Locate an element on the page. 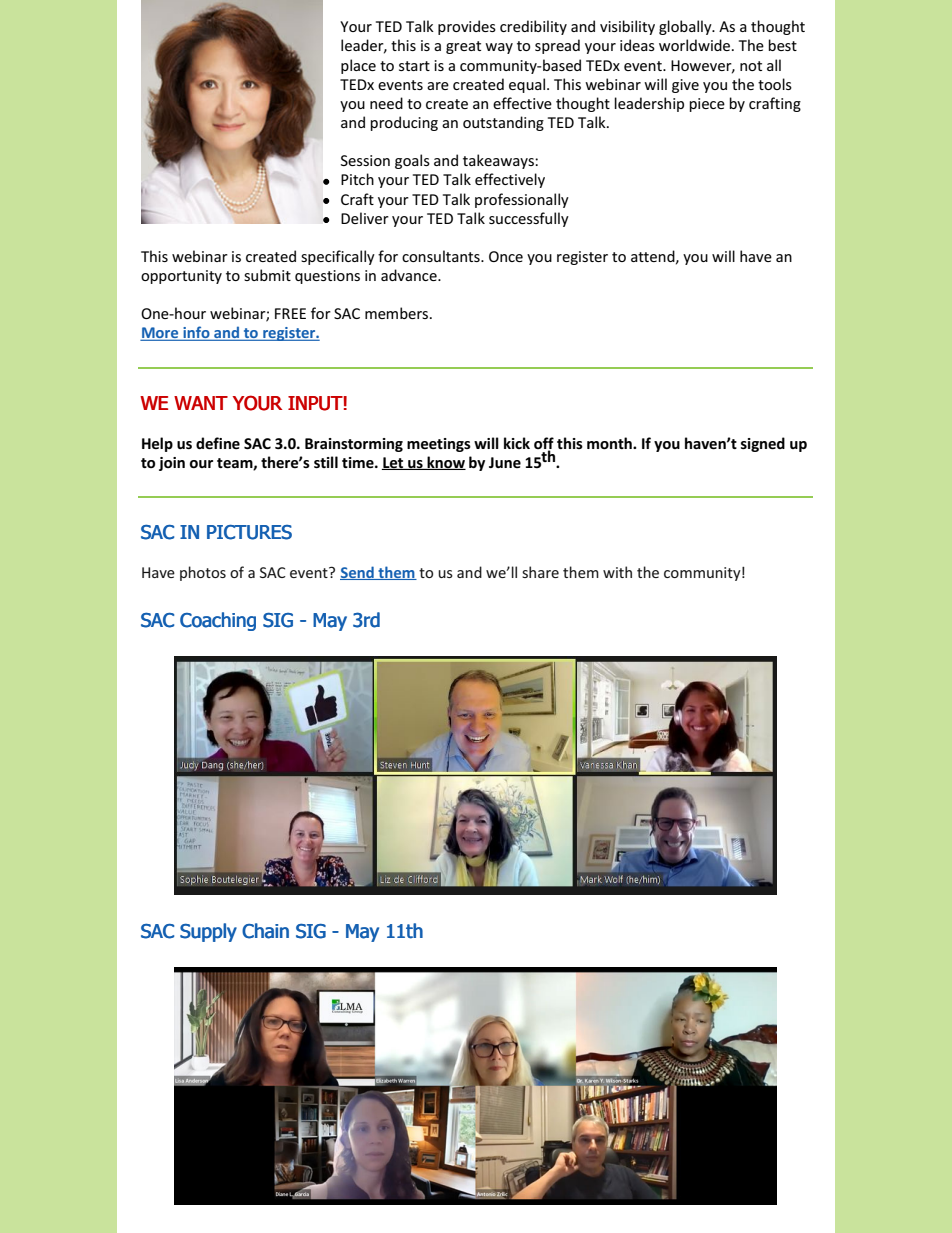 This document has height=1233, width=952. share is located at coordinates (540, 572).
